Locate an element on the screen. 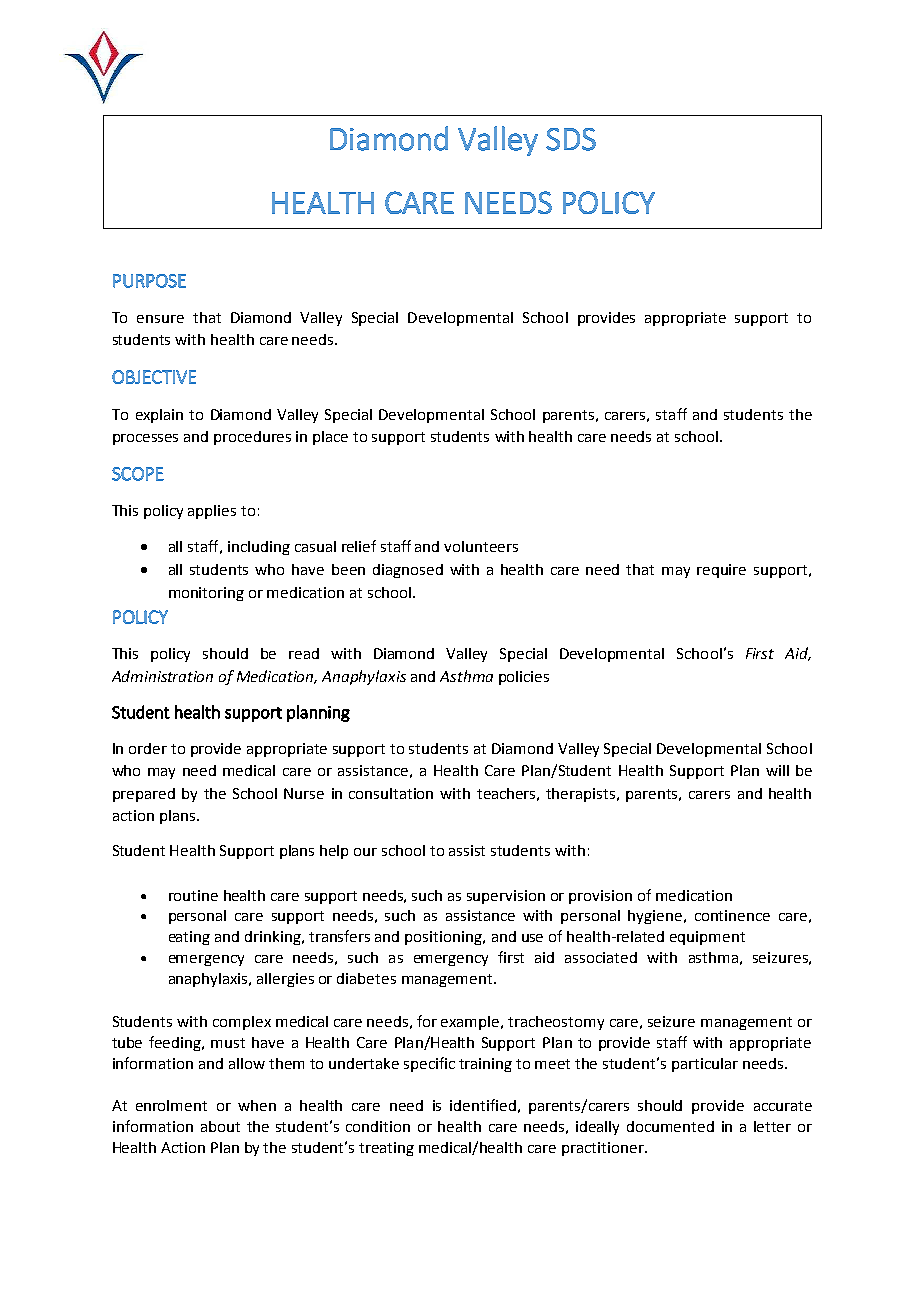 This screenshot has width=924, height=1308. consultation is located at coordinates (391, 793).
